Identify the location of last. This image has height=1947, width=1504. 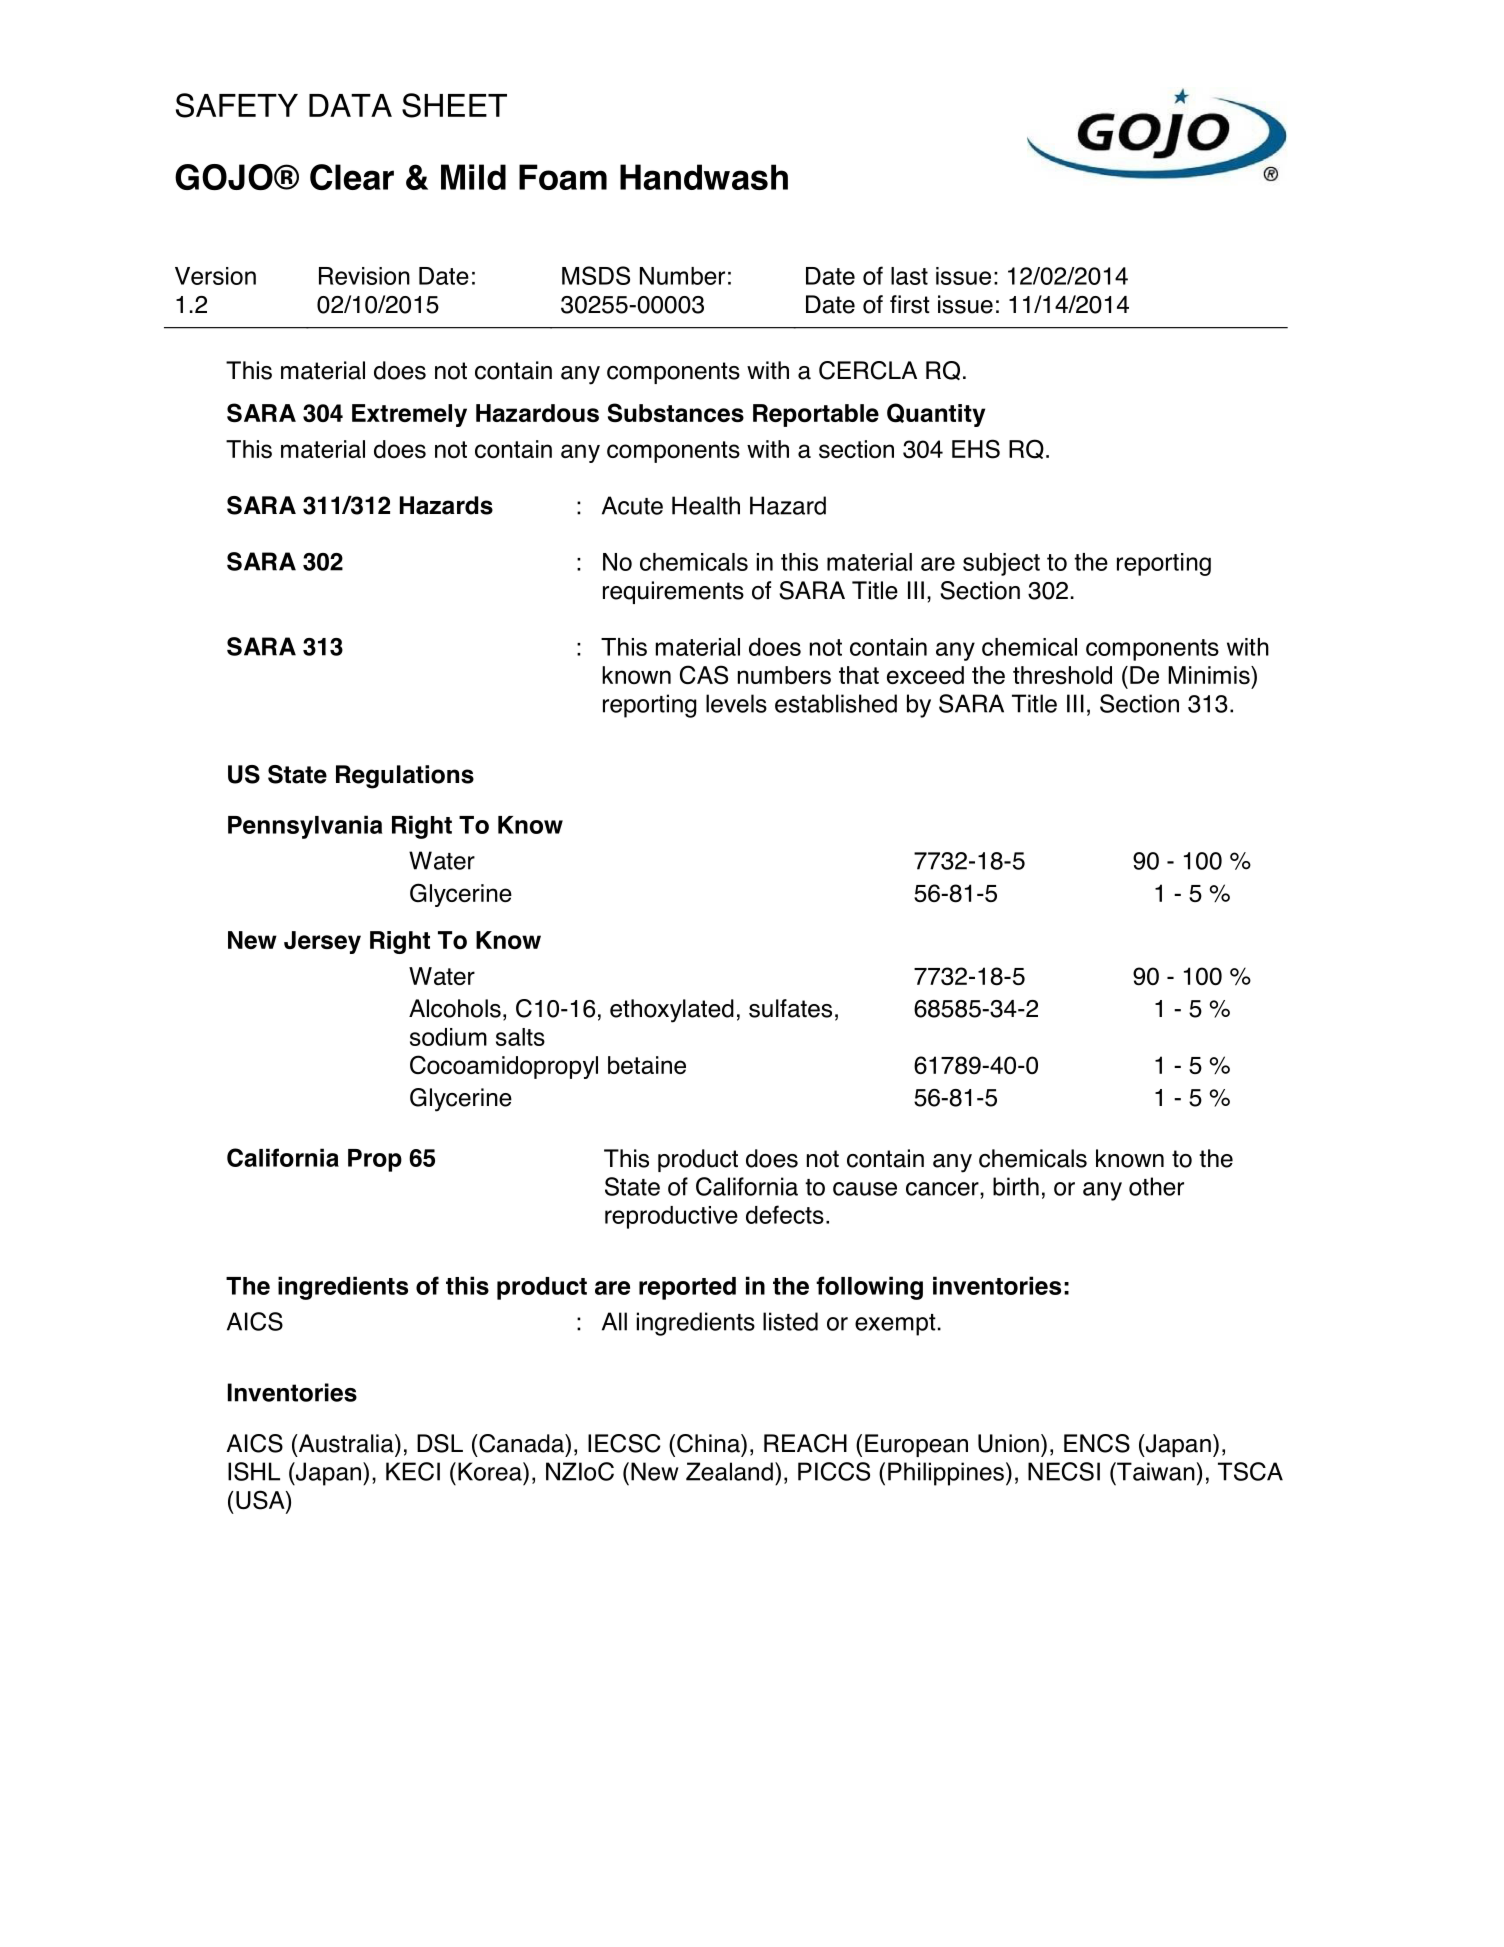
(909, 276).
